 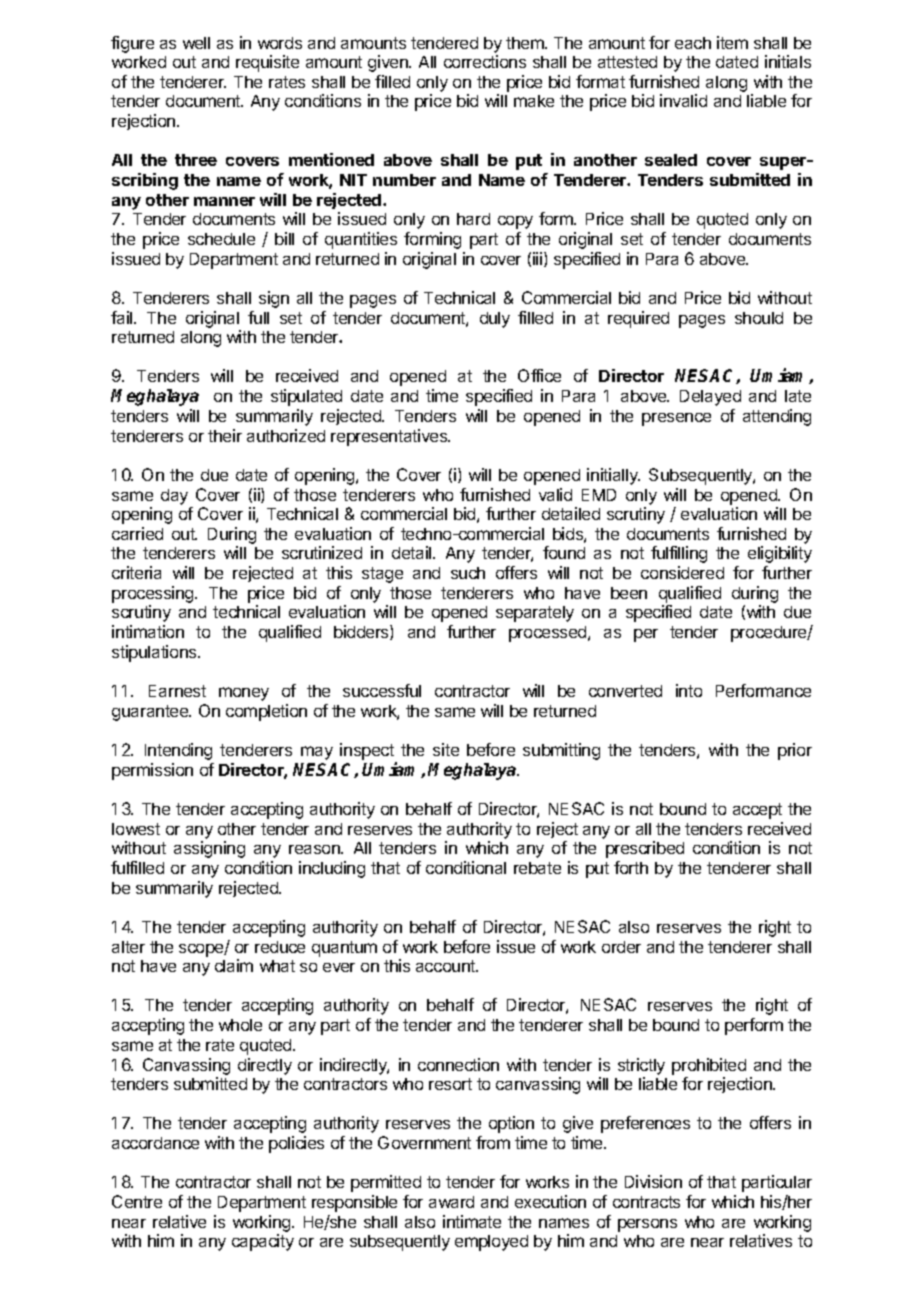 I want to click on such, so click(x=468, y=573).
